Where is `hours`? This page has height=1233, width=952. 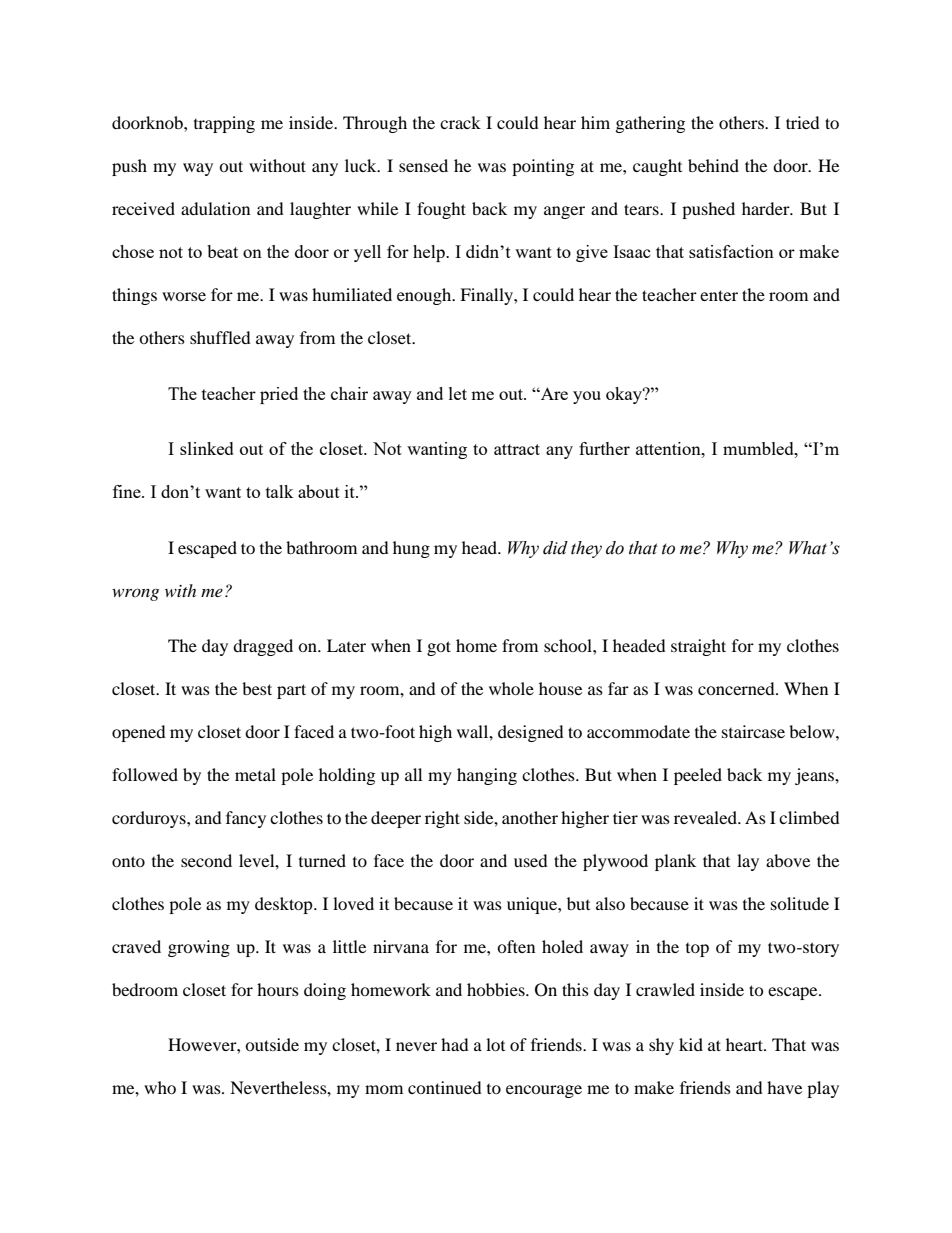
hours is located at coordinates (278, 989).
